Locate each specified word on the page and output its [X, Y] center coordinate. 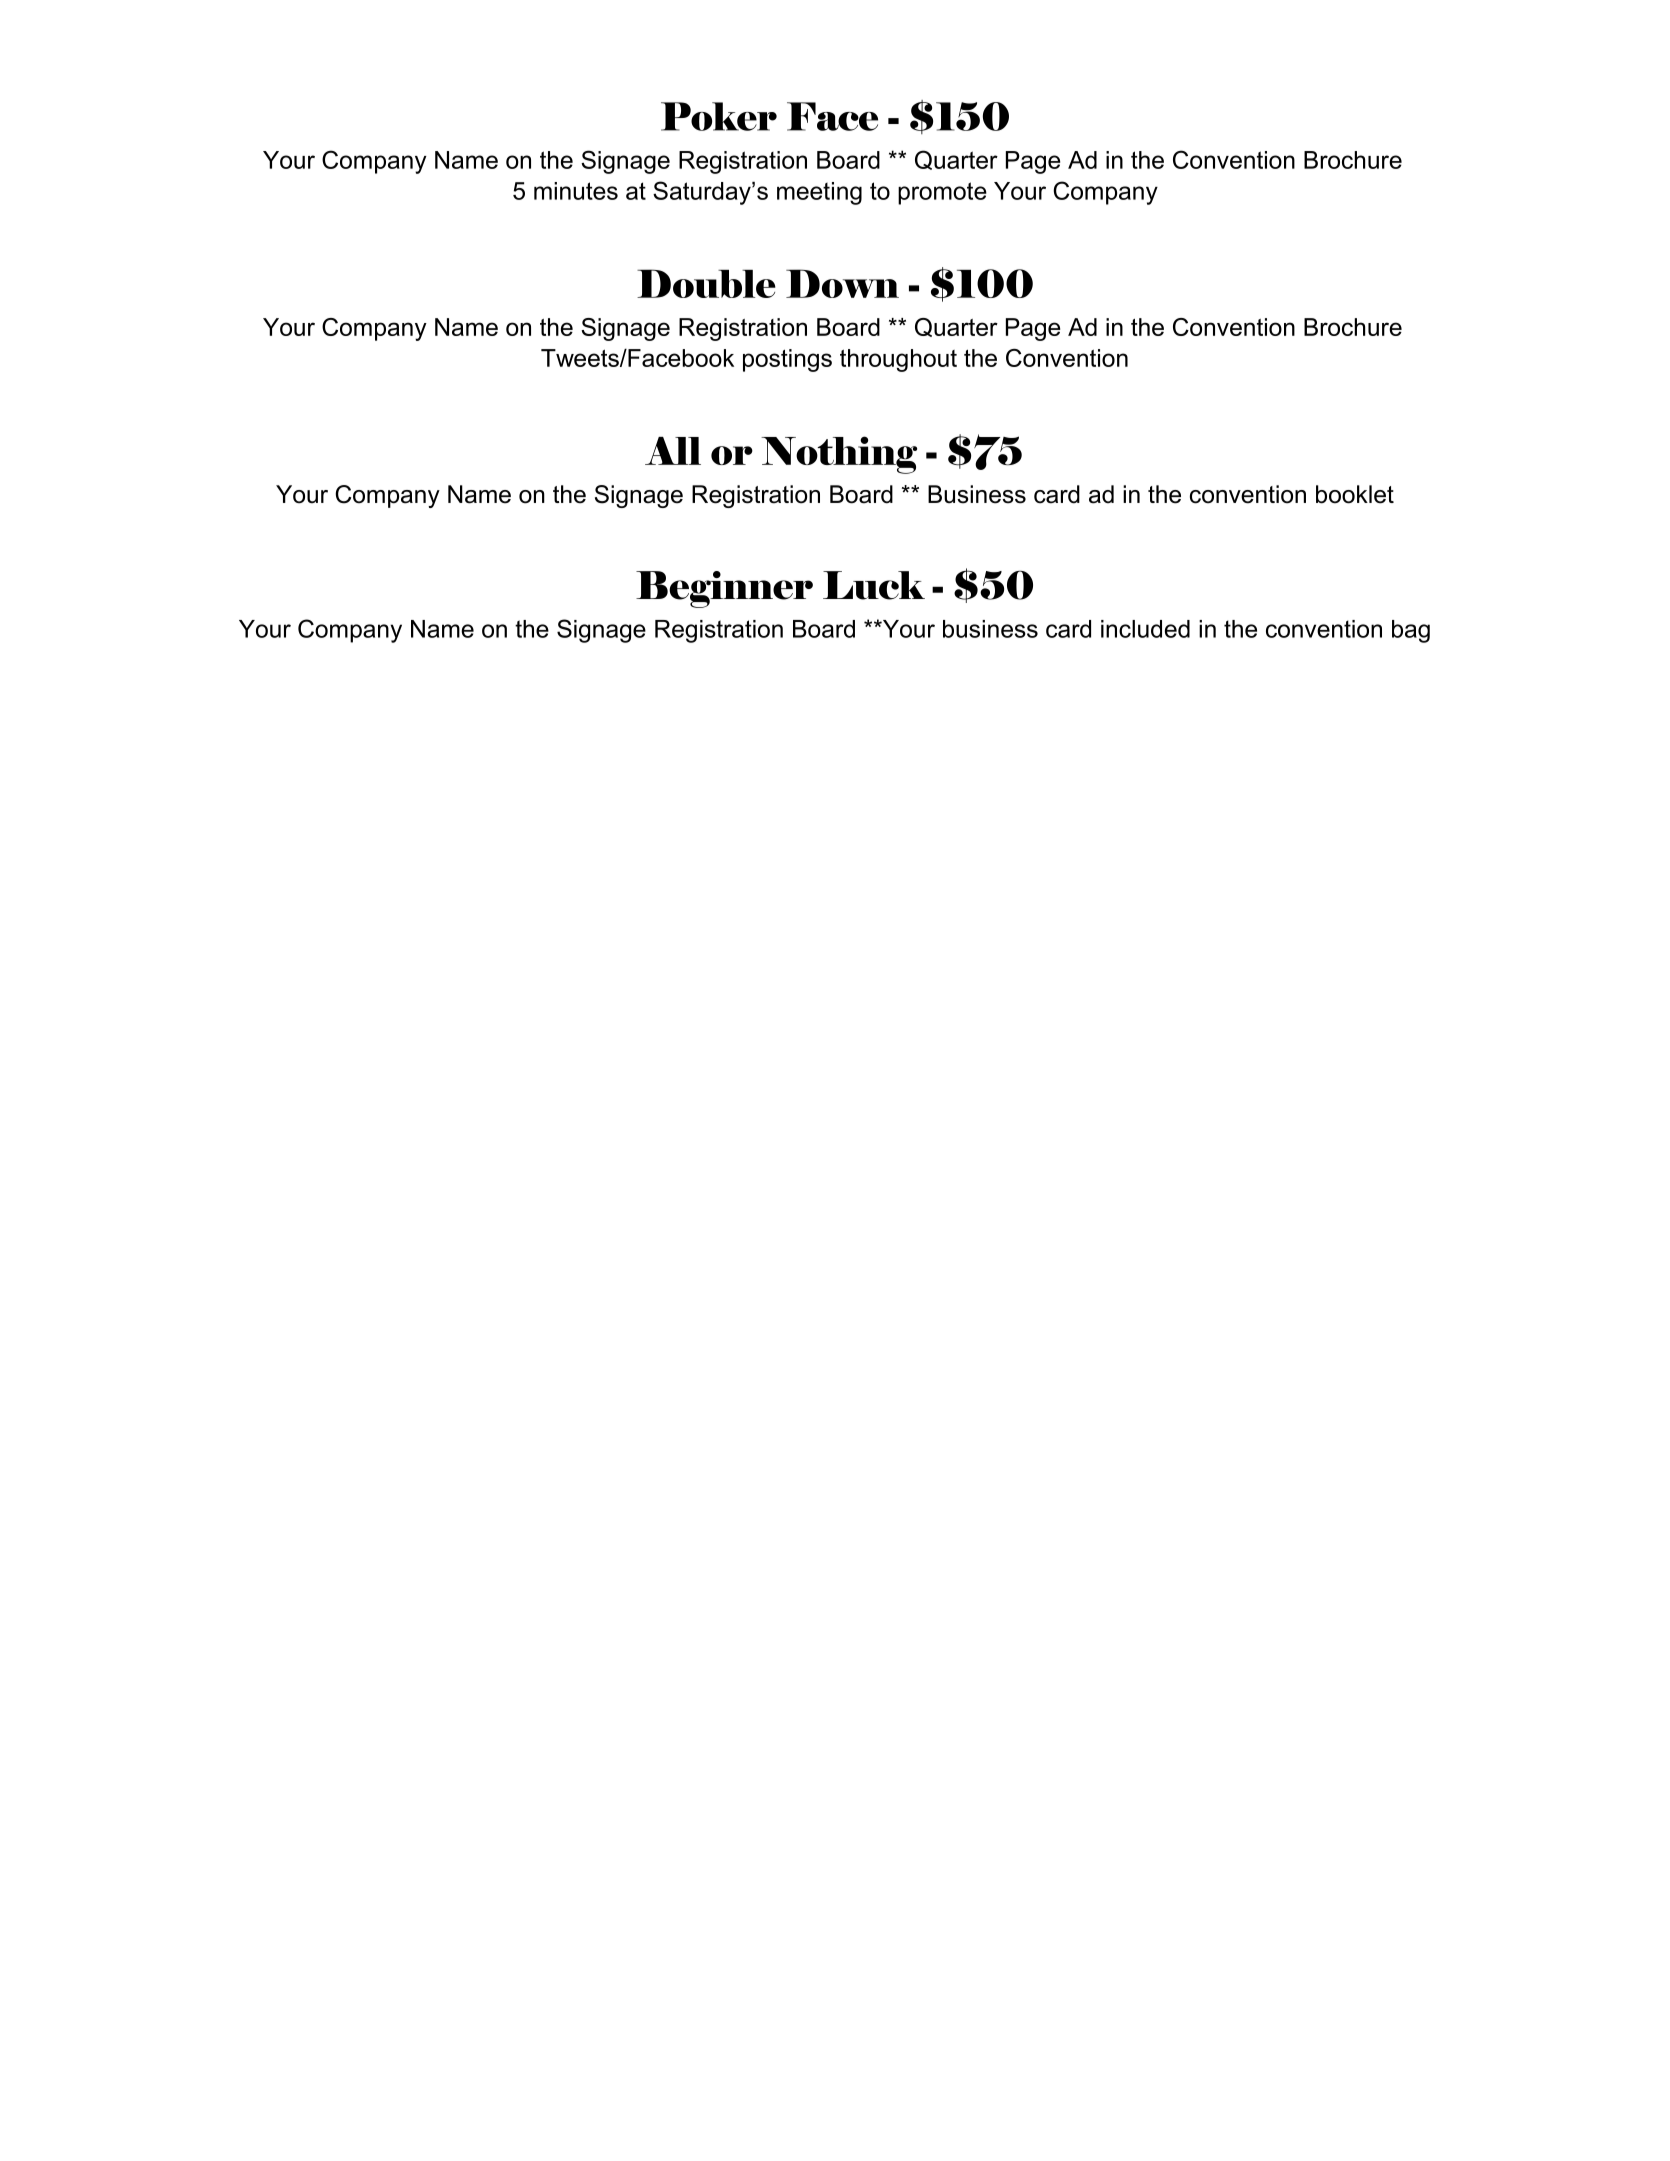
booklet [1355, 494]
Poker [719, 116]
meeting [819, 193]
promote [942, 193]
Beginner [724, 589]
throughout [898, 360]
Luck [874, 585]
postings [787, 360]
